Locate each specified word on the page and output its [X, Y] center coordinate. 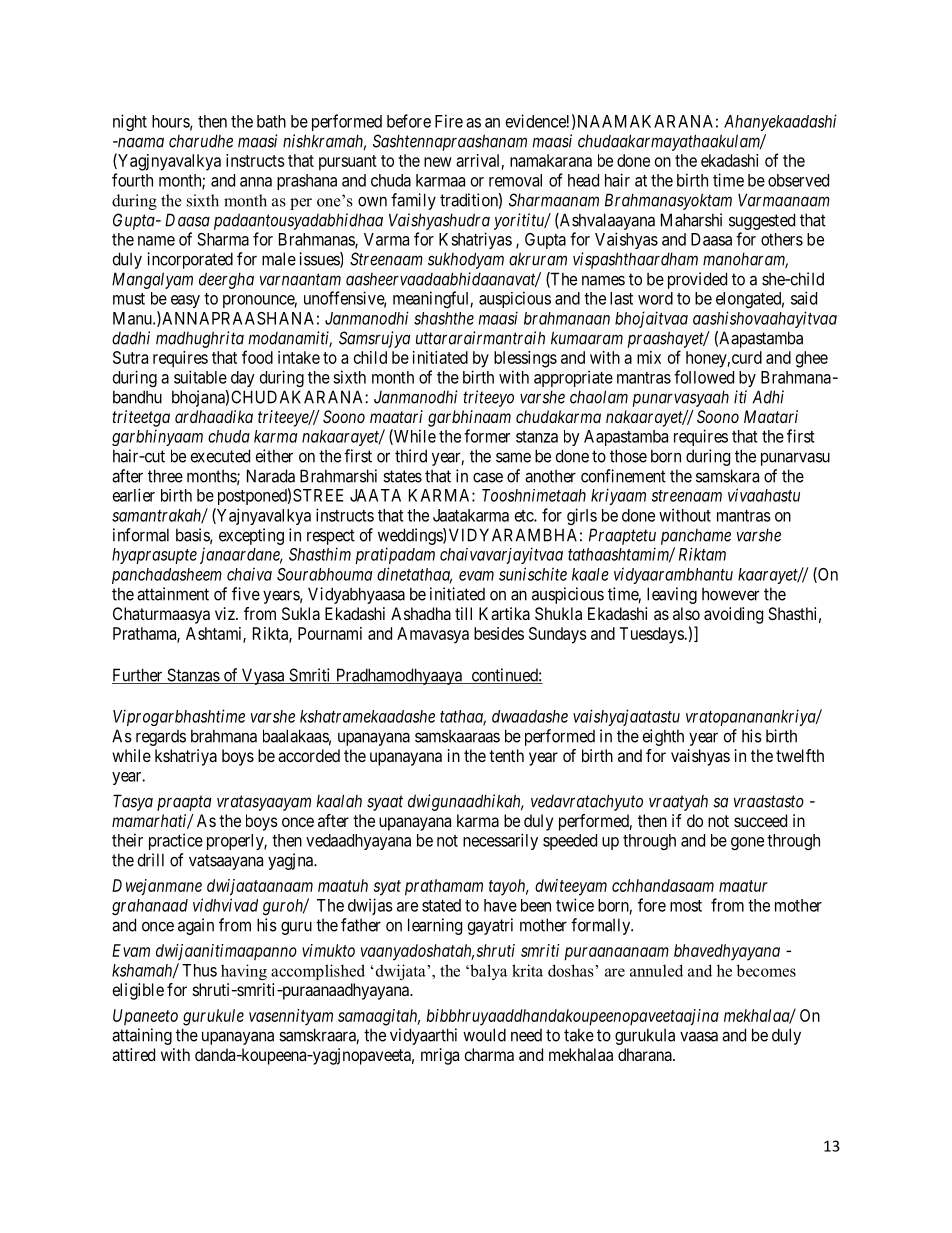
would [484, 1035]
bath [271, 121]
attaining [142, 1036]
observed [798, 180]
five [246, 594]
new [438, 162]
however [730, 594]
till [463, 613]
